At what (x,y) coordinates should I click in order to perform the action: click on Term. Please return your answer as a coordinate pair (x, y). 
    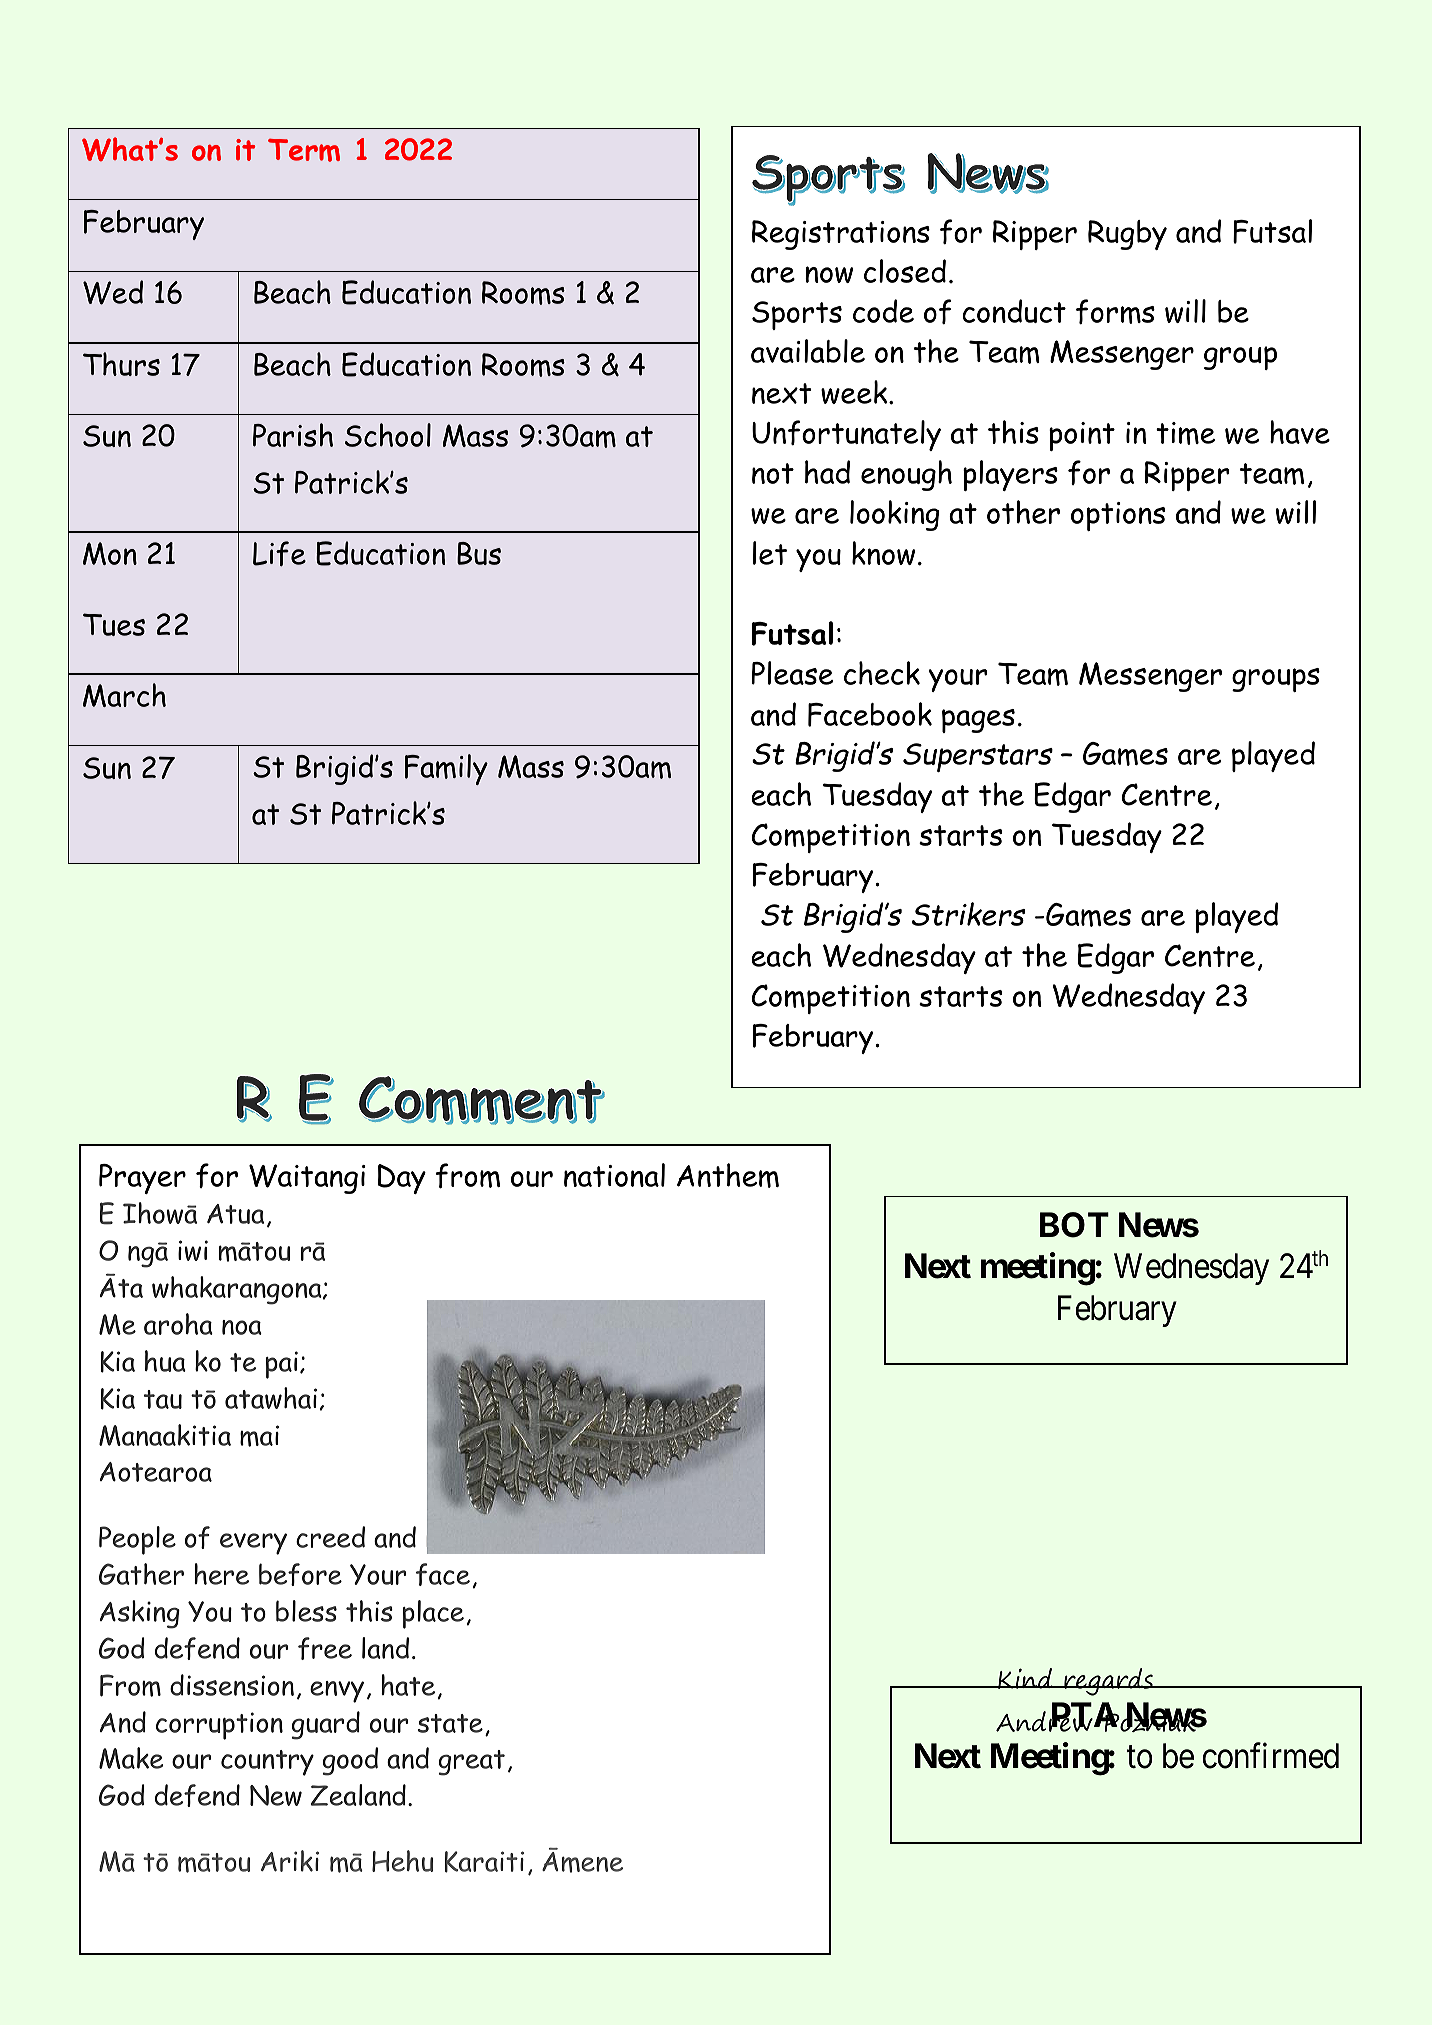
    Looking at the image, I should click on (304, 150).
